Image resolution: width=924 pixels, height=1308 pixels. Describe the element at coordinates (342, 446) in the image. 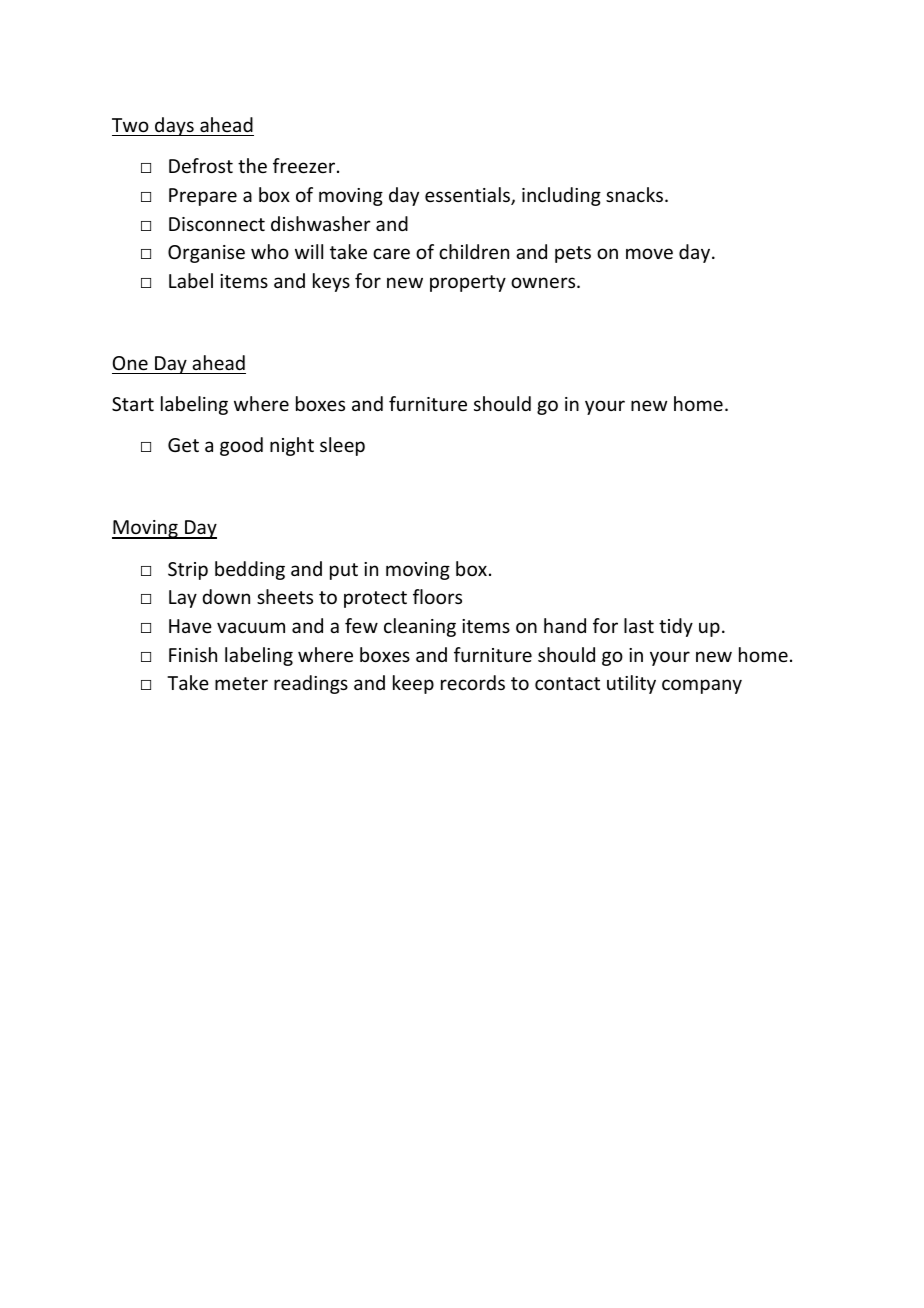

I see `sleep` at that location.
